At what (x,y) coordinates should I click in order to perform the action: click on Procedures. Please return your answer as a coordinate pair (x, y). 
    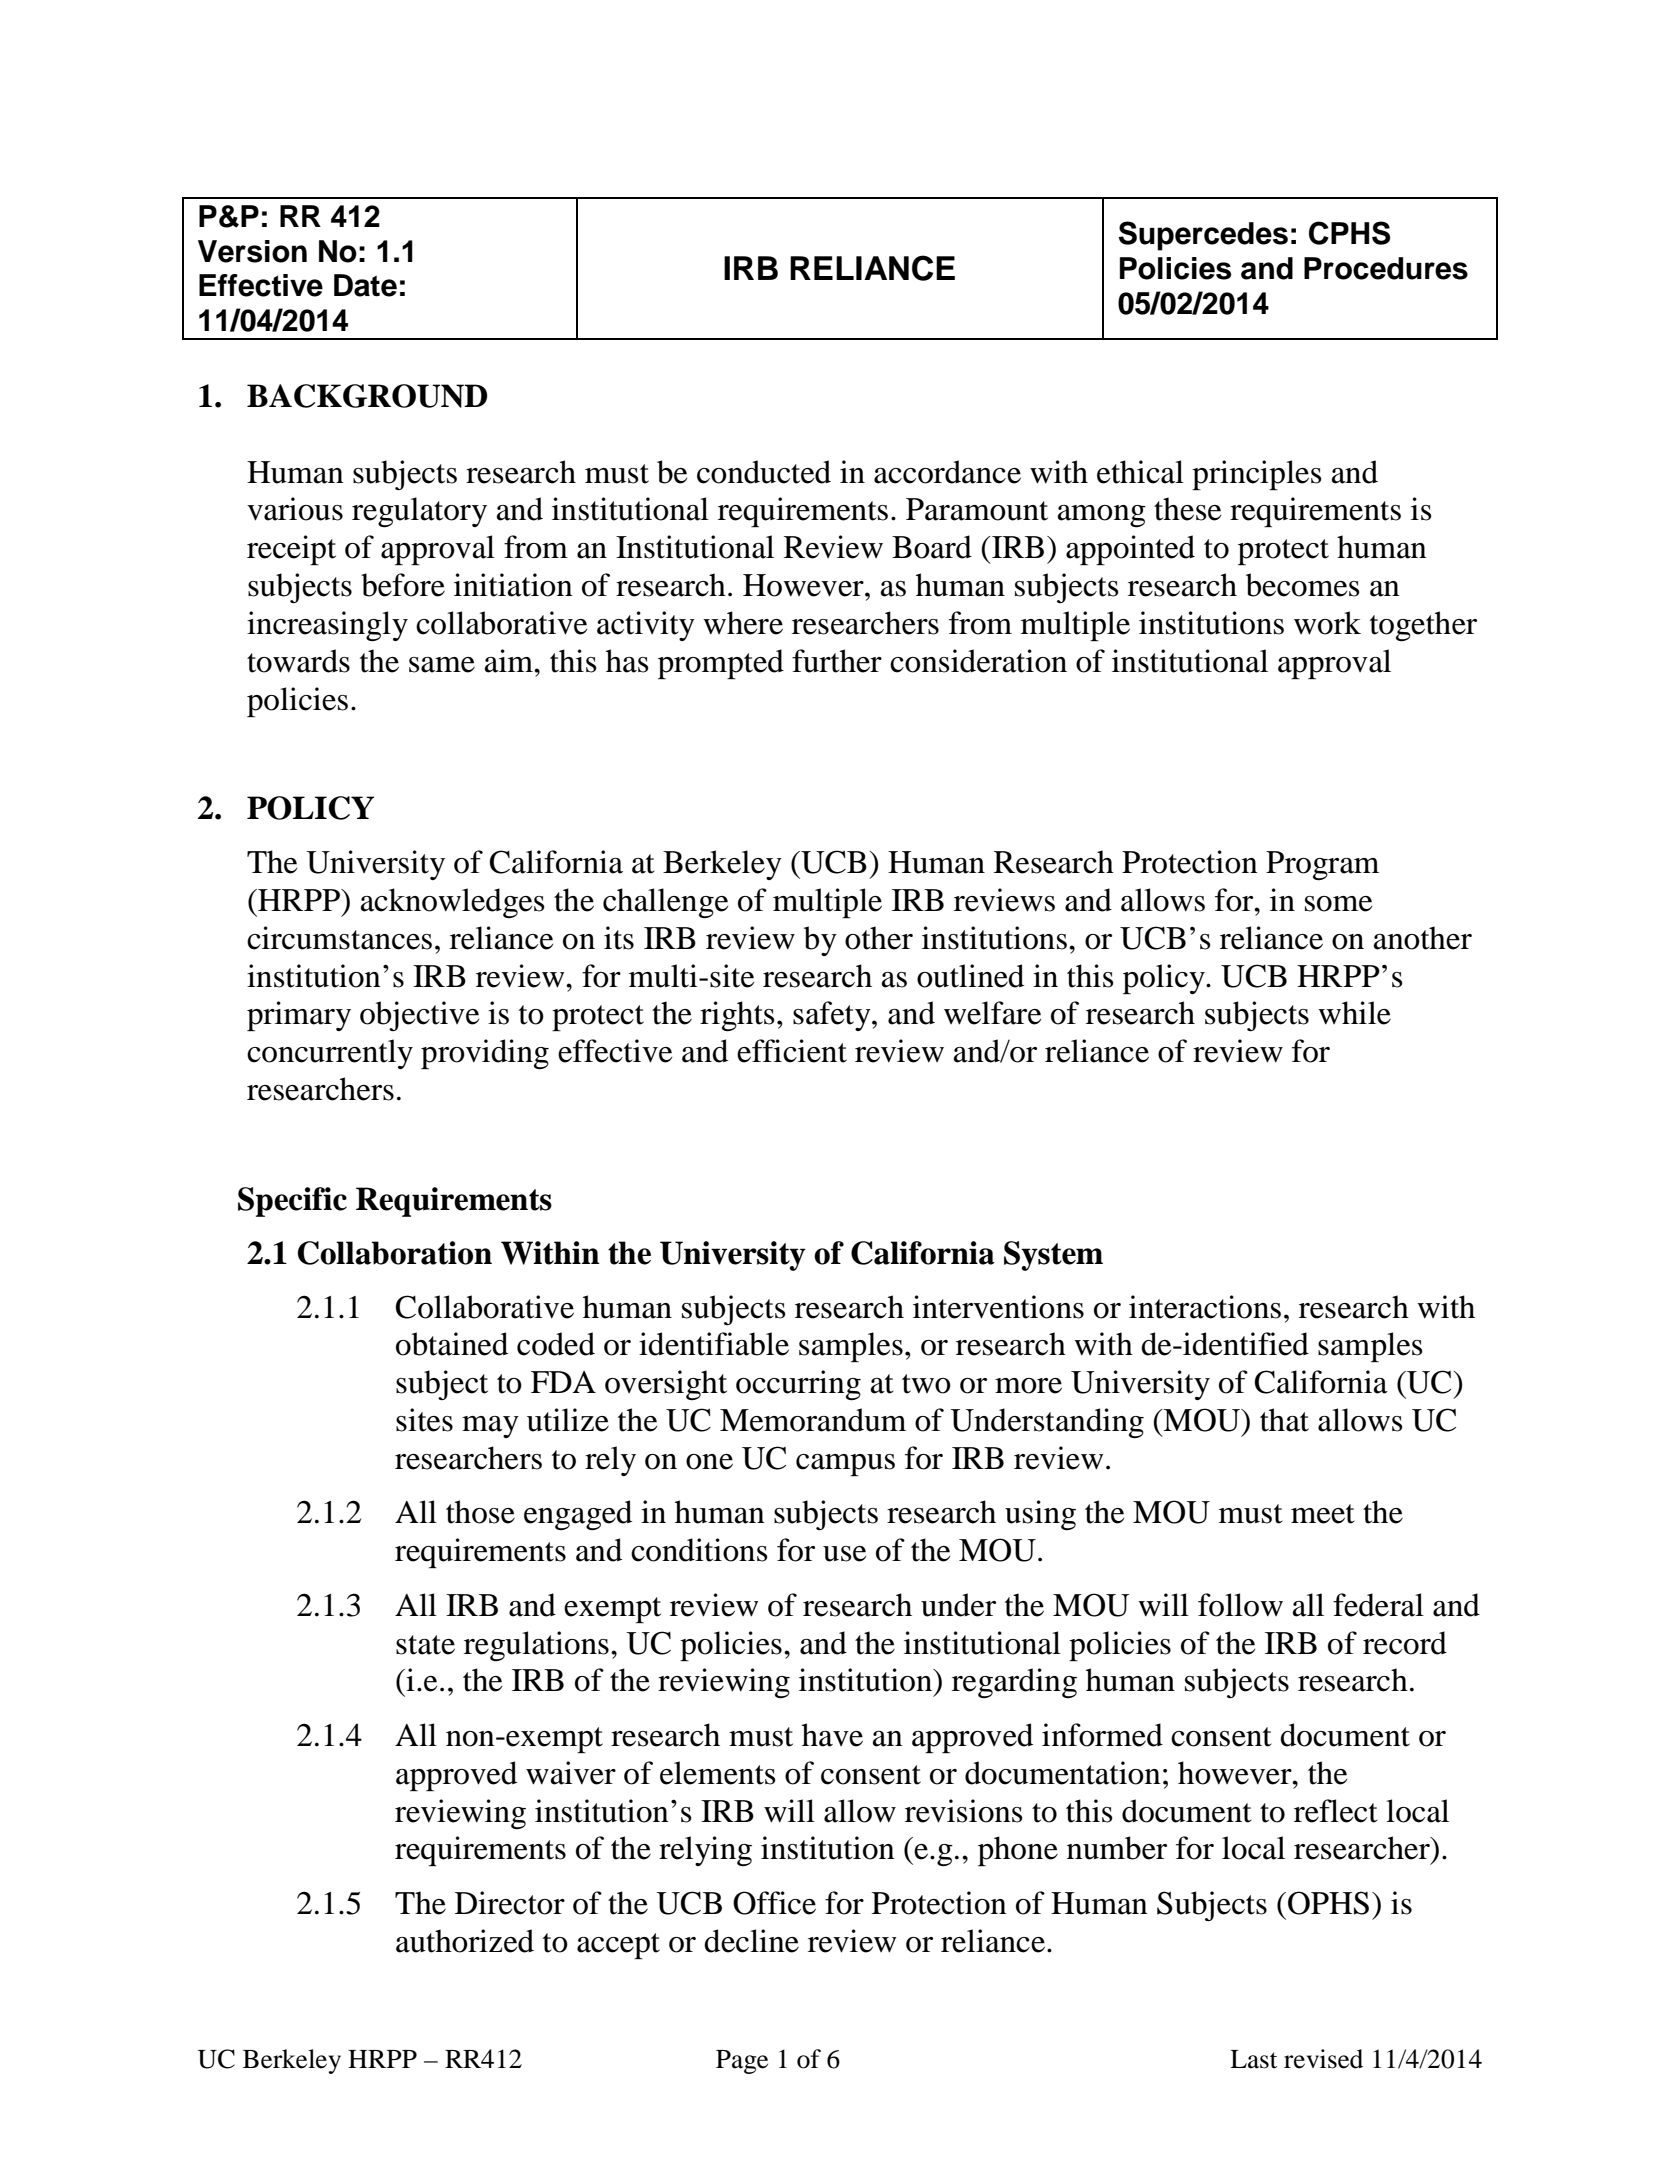
    Looking at the image, I should click on (1386, 268).
